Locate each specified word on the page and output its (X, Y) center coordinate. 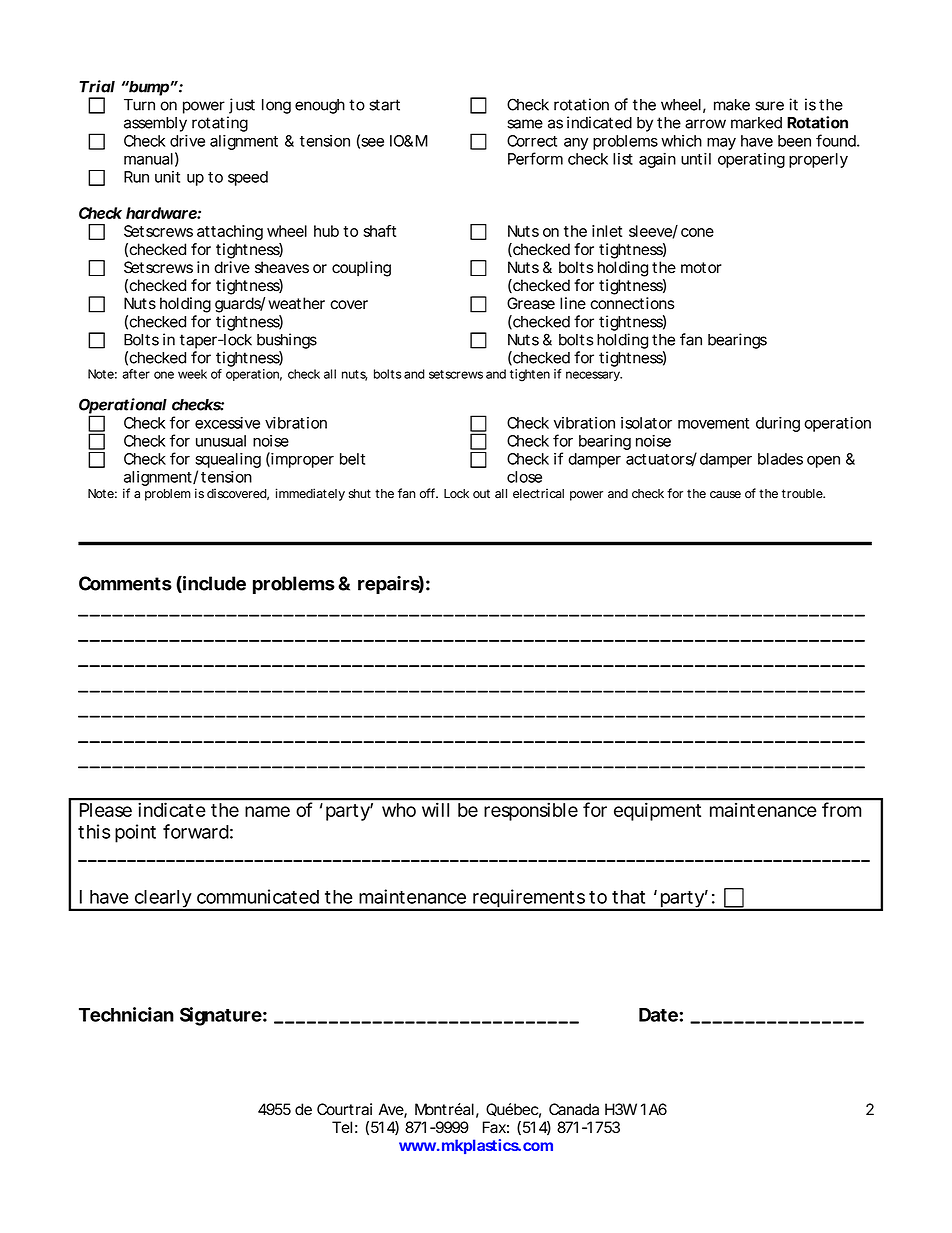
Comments (125, 583)
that (628, 897)
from (841, 809)
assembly (155, 124)
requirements (529, 899)
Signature (221, 1016)
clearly (163, 900)
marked (756, 123)
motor (701, 268)
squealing (228, 462)
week (192, 374)
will (435, 810)
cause (725, 495)
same (525, 124)
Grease (531, 303)
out (481, 494)
